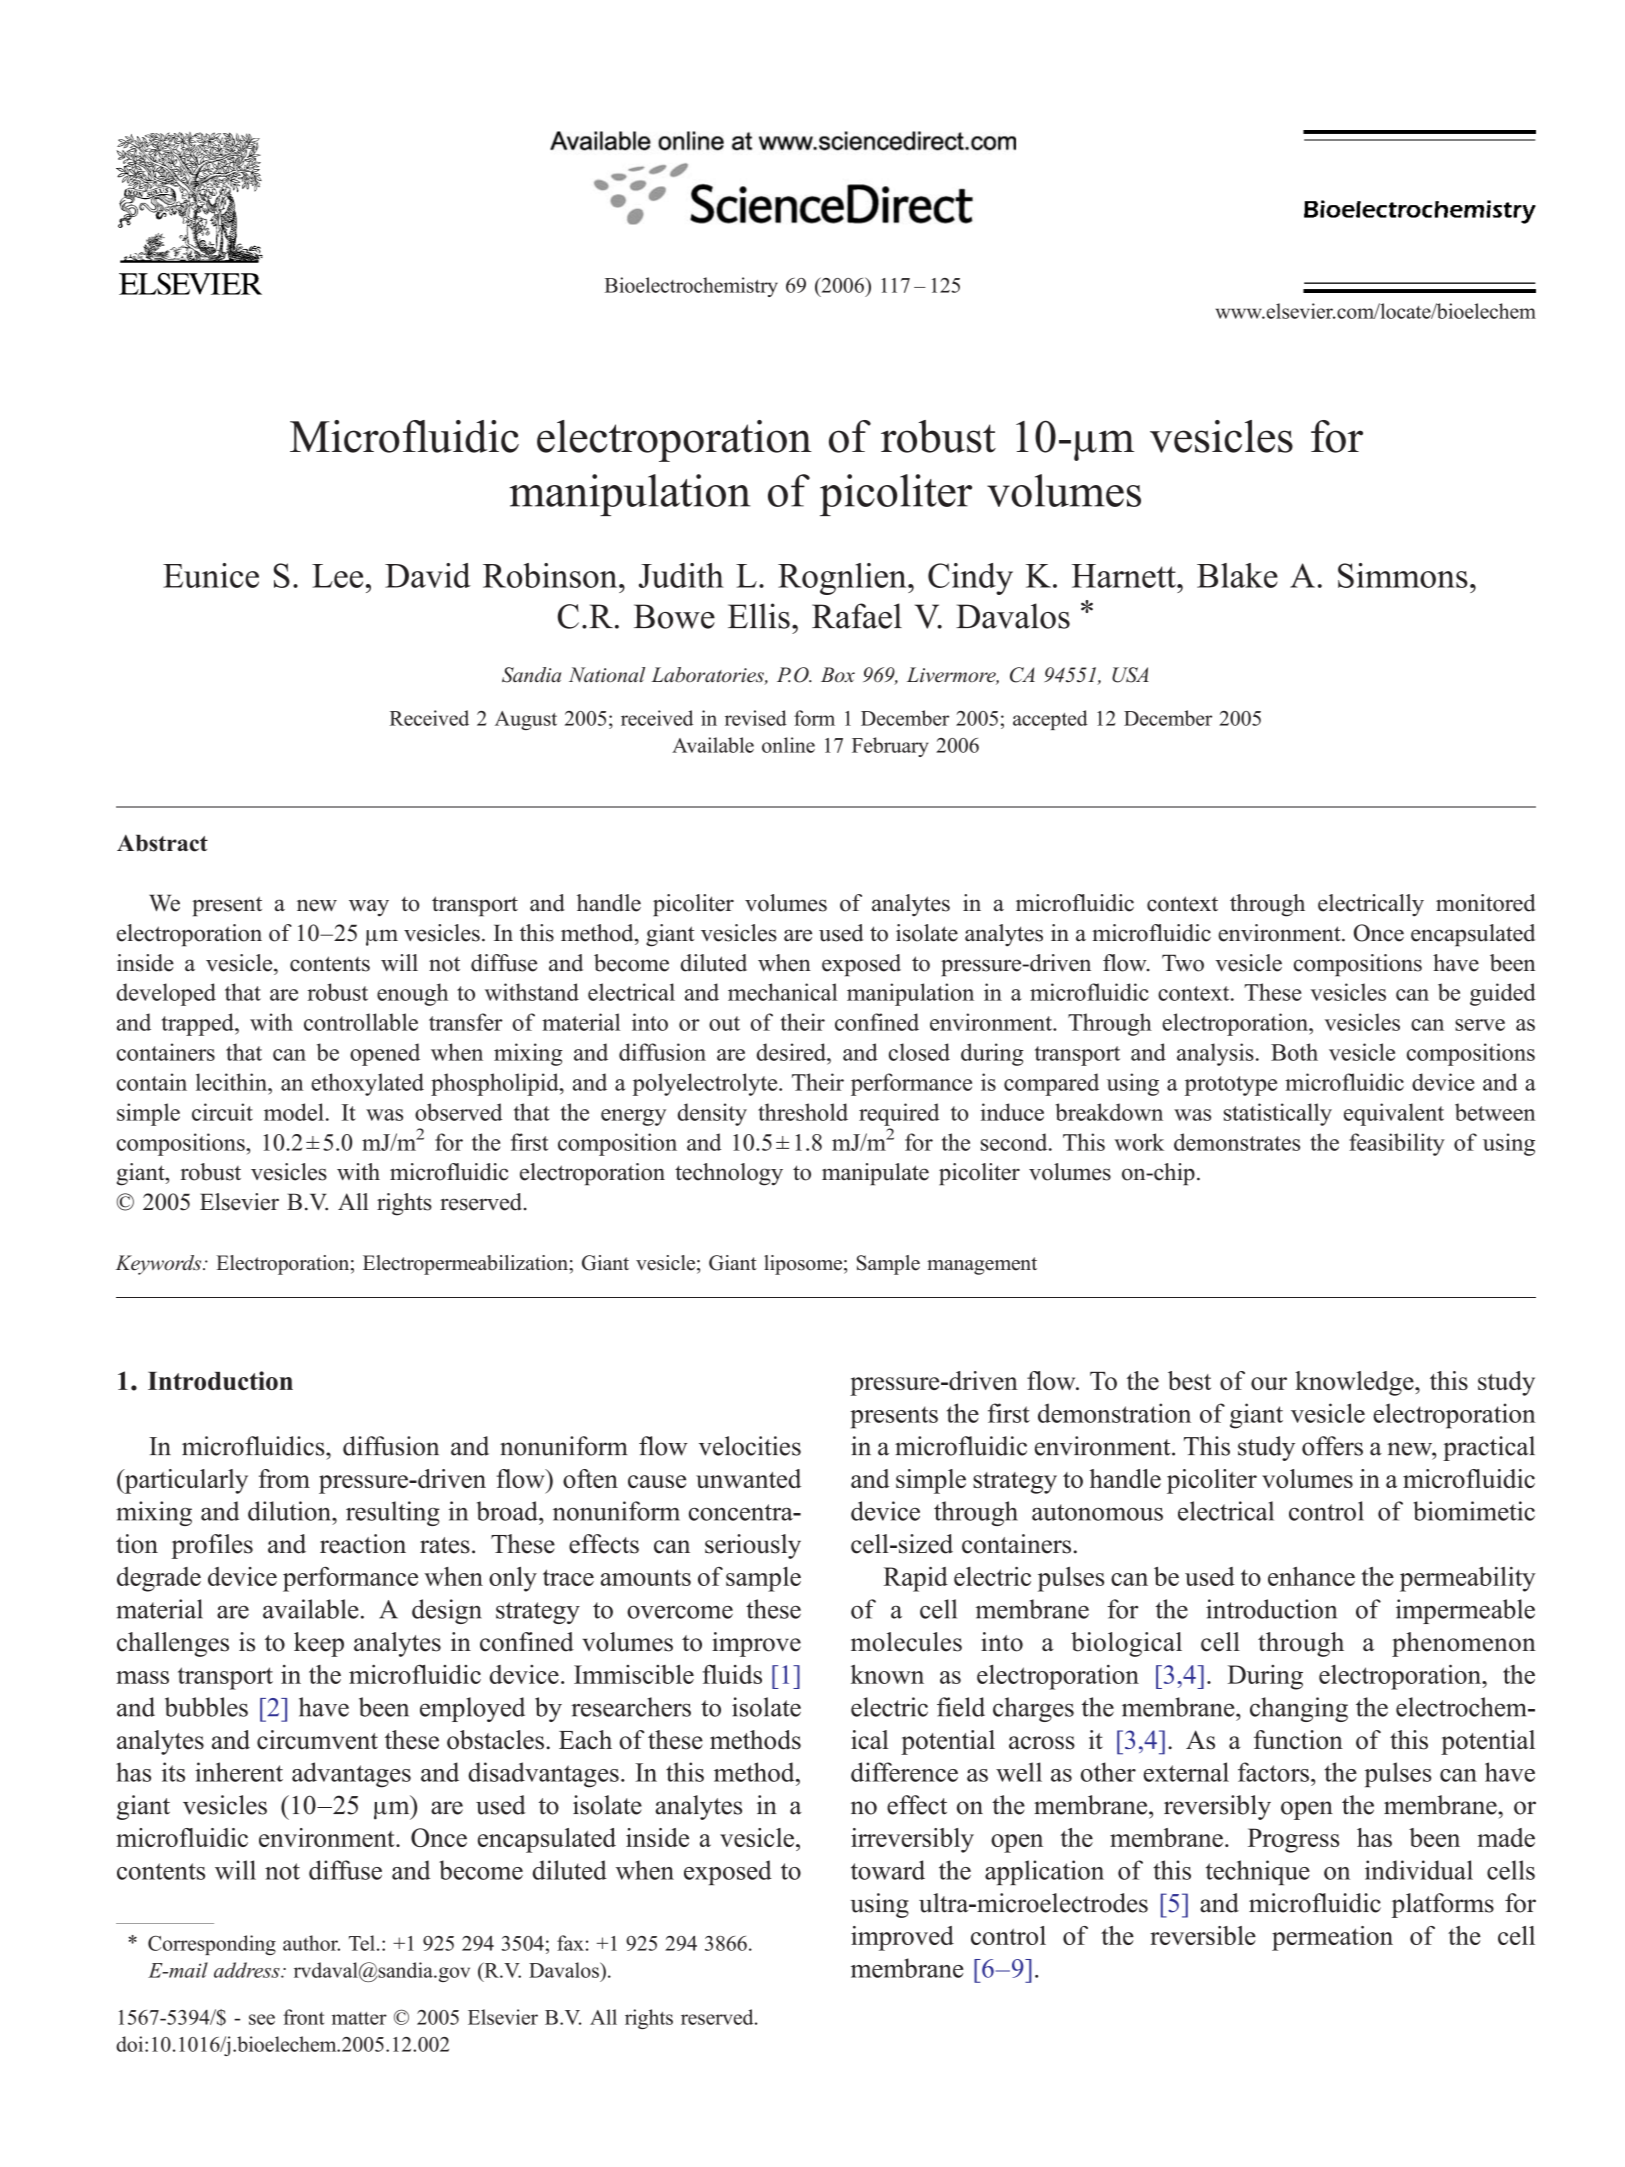 The image size is (1625, 2167). What do you see at coordinates (857, 616) in the screenshot?
I see `Rafael` at bounding box center [857, 616].
